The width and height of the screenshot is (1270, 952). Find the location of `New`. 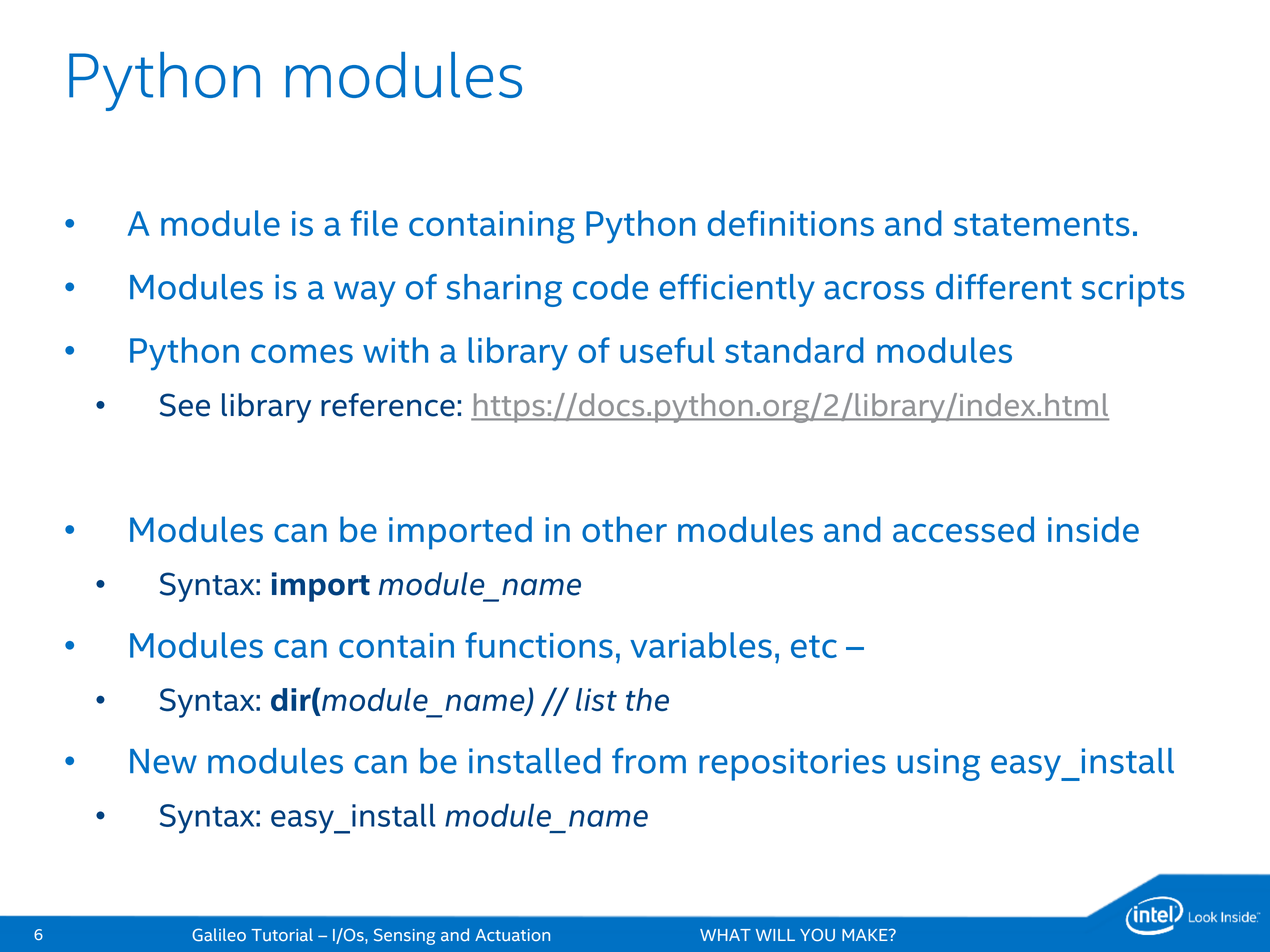

New is located at coordinates (163, 761).
